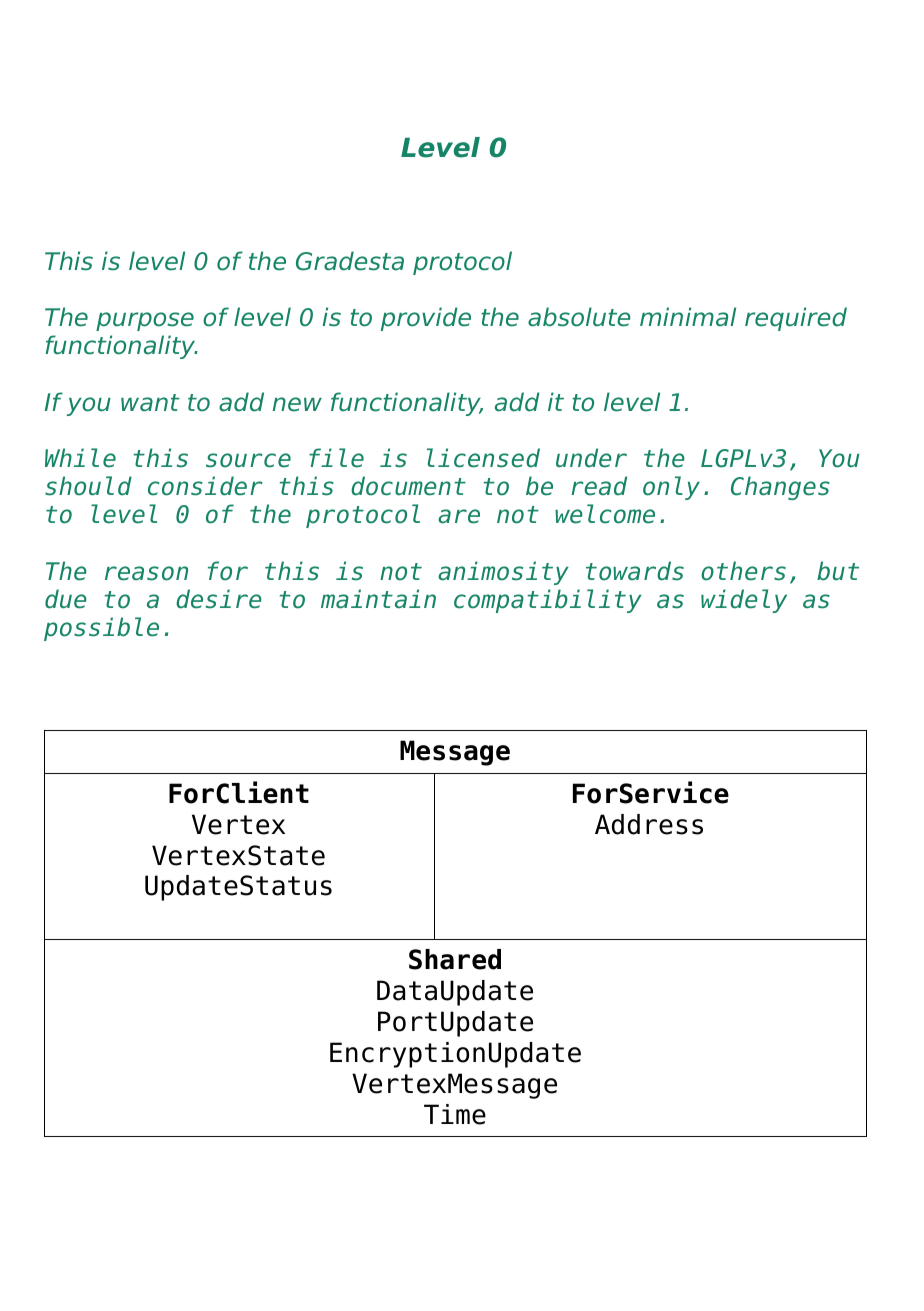  What do you see at coordinates (455, 1114) in the screenshot?
I see `Time` at bounding box center [455, 1114].
